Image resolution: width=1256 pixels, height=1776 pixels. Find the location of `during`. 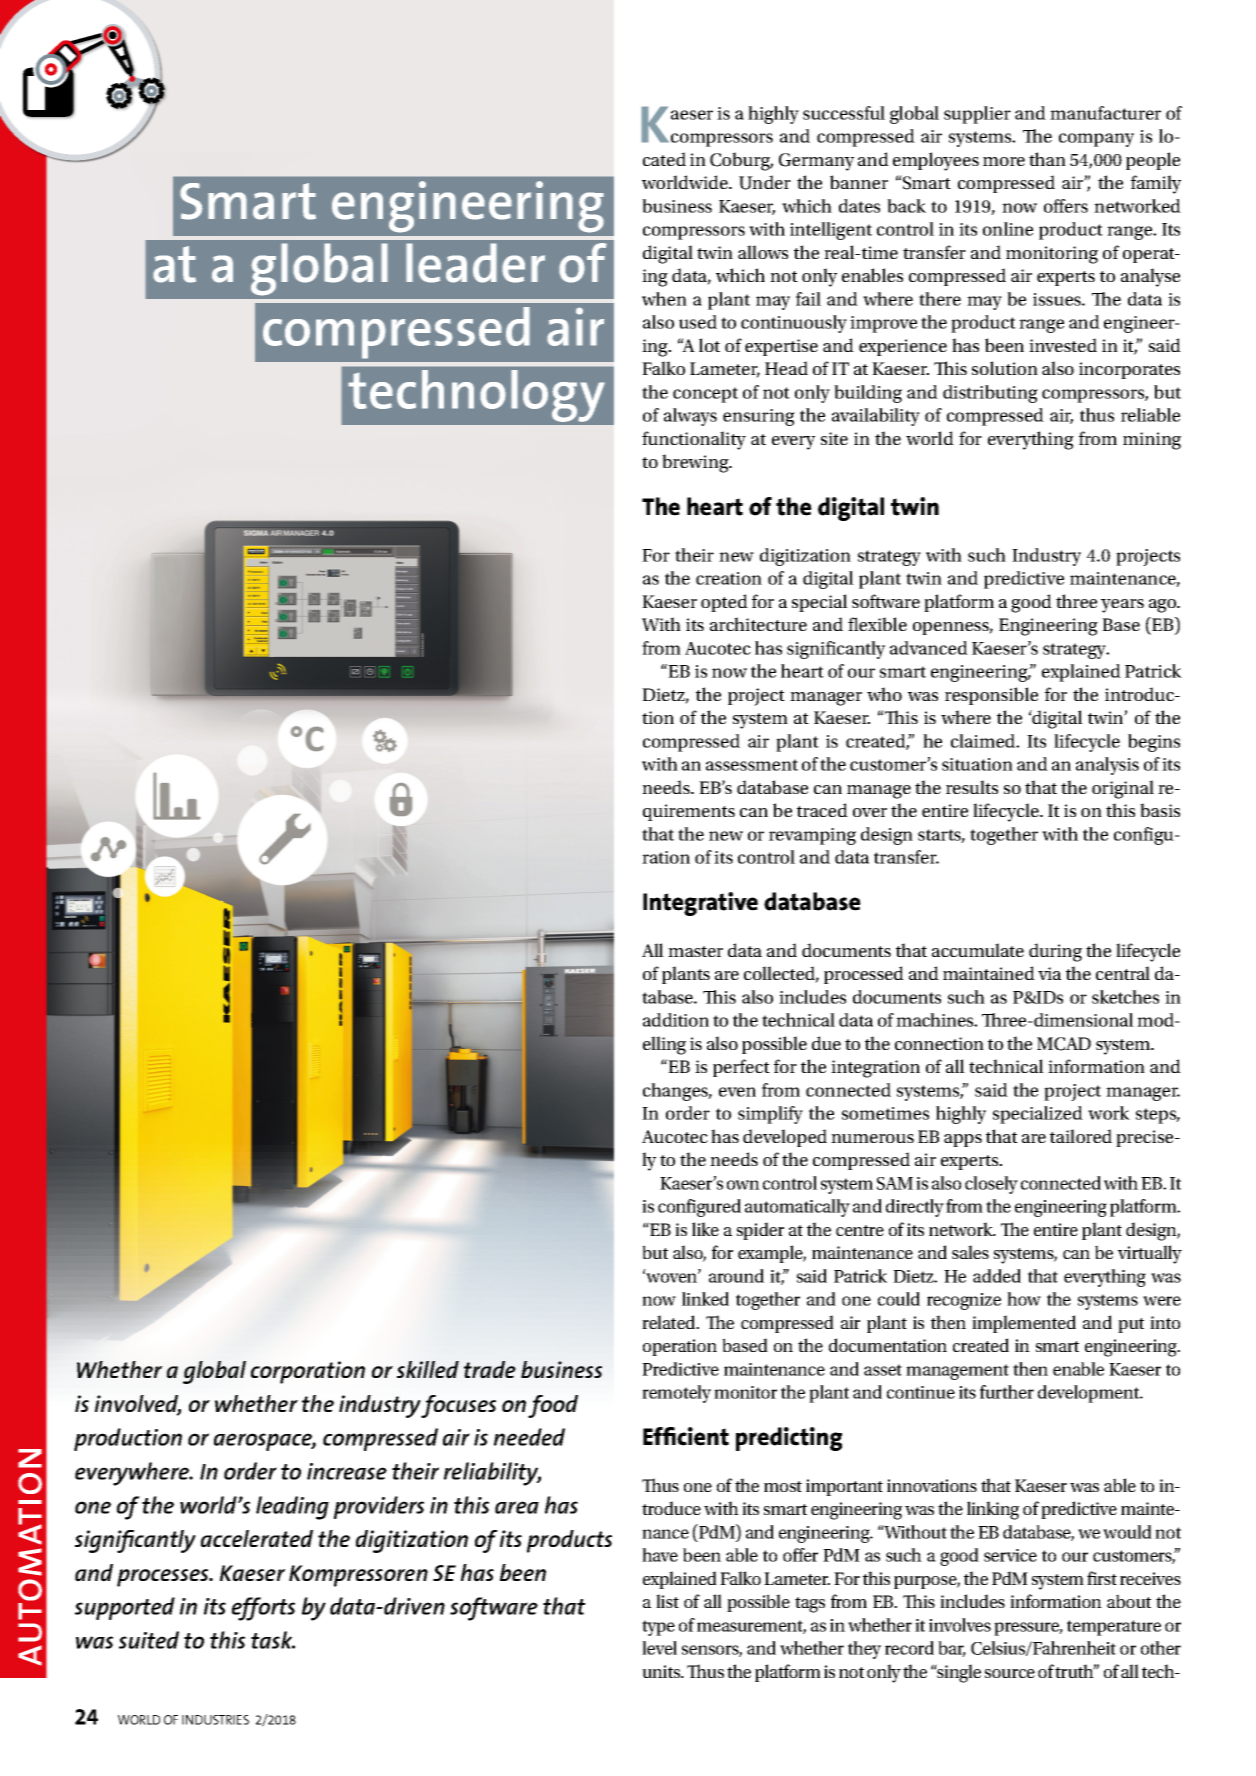

during is located at coordinates (1055, 952).
